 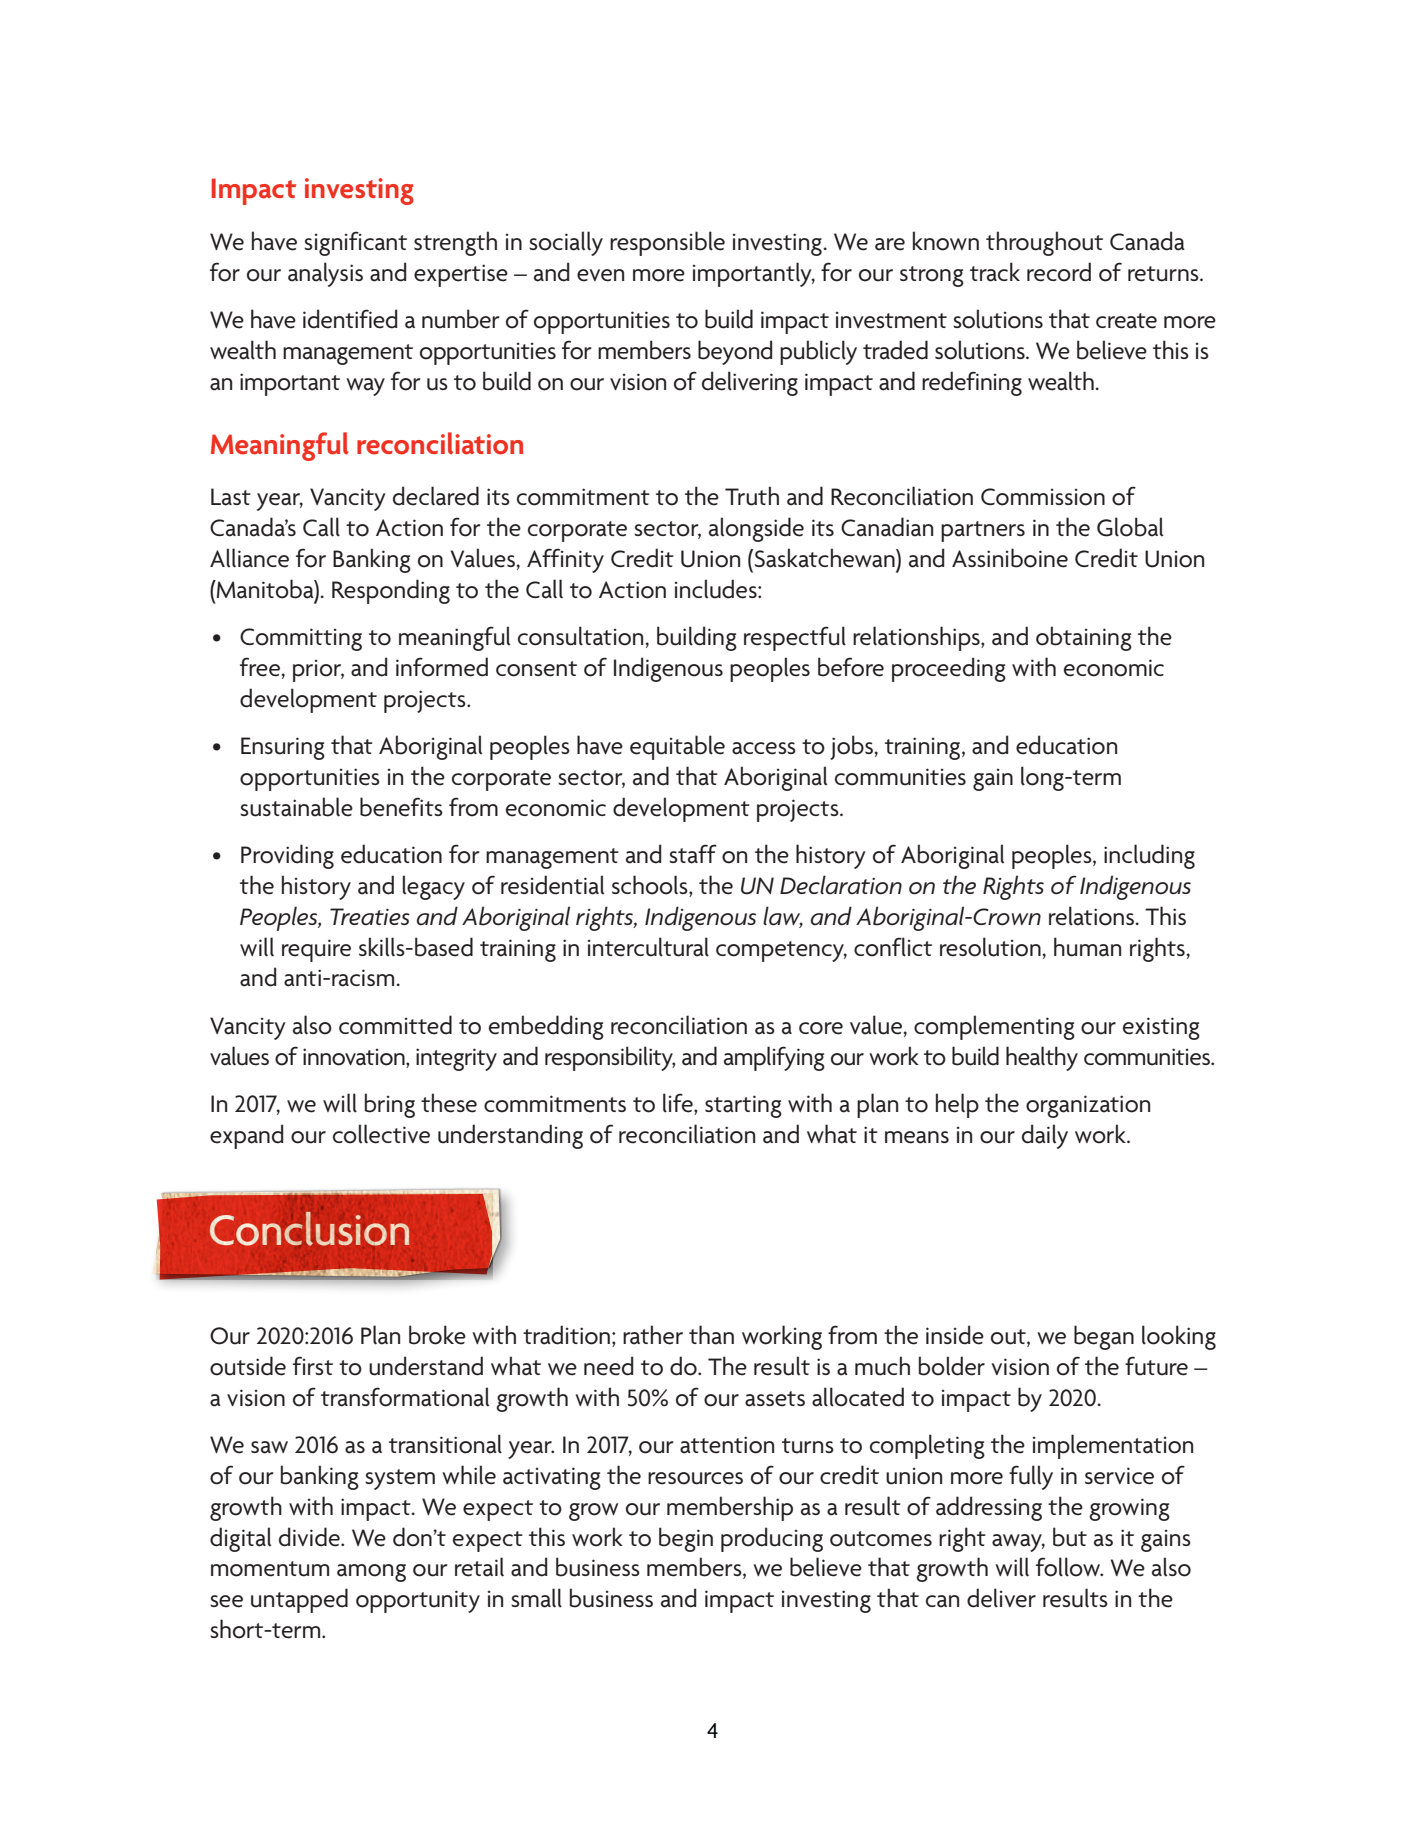 What do you see at coordinates (370, 917) in the screenshot?
I see `Treaties` at bounding box center [370, 917].
